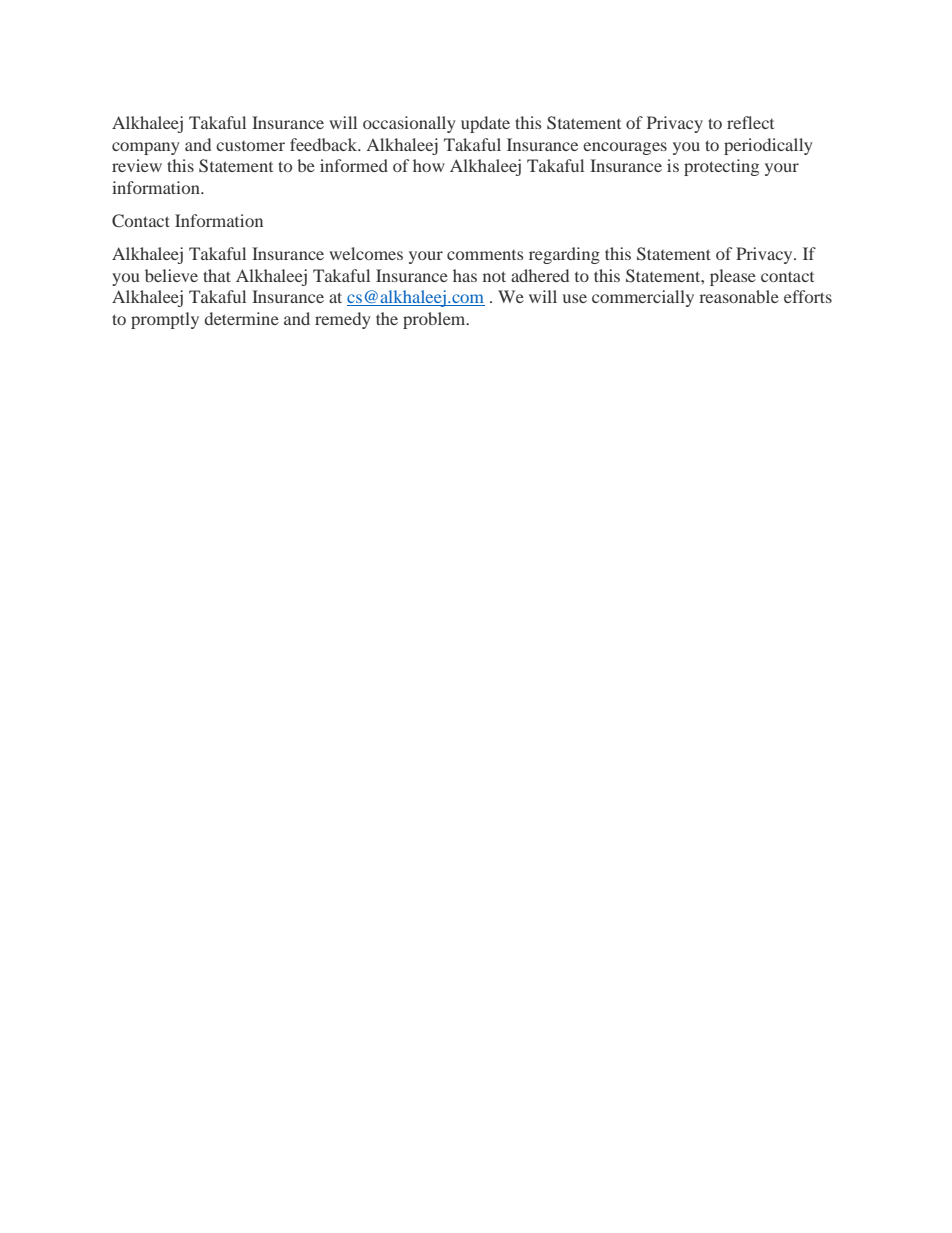 This document has width=952, height=1233. What do you see at coordinates (485, 124) in the document?
I see `update` at bounding box center [485, 124].
